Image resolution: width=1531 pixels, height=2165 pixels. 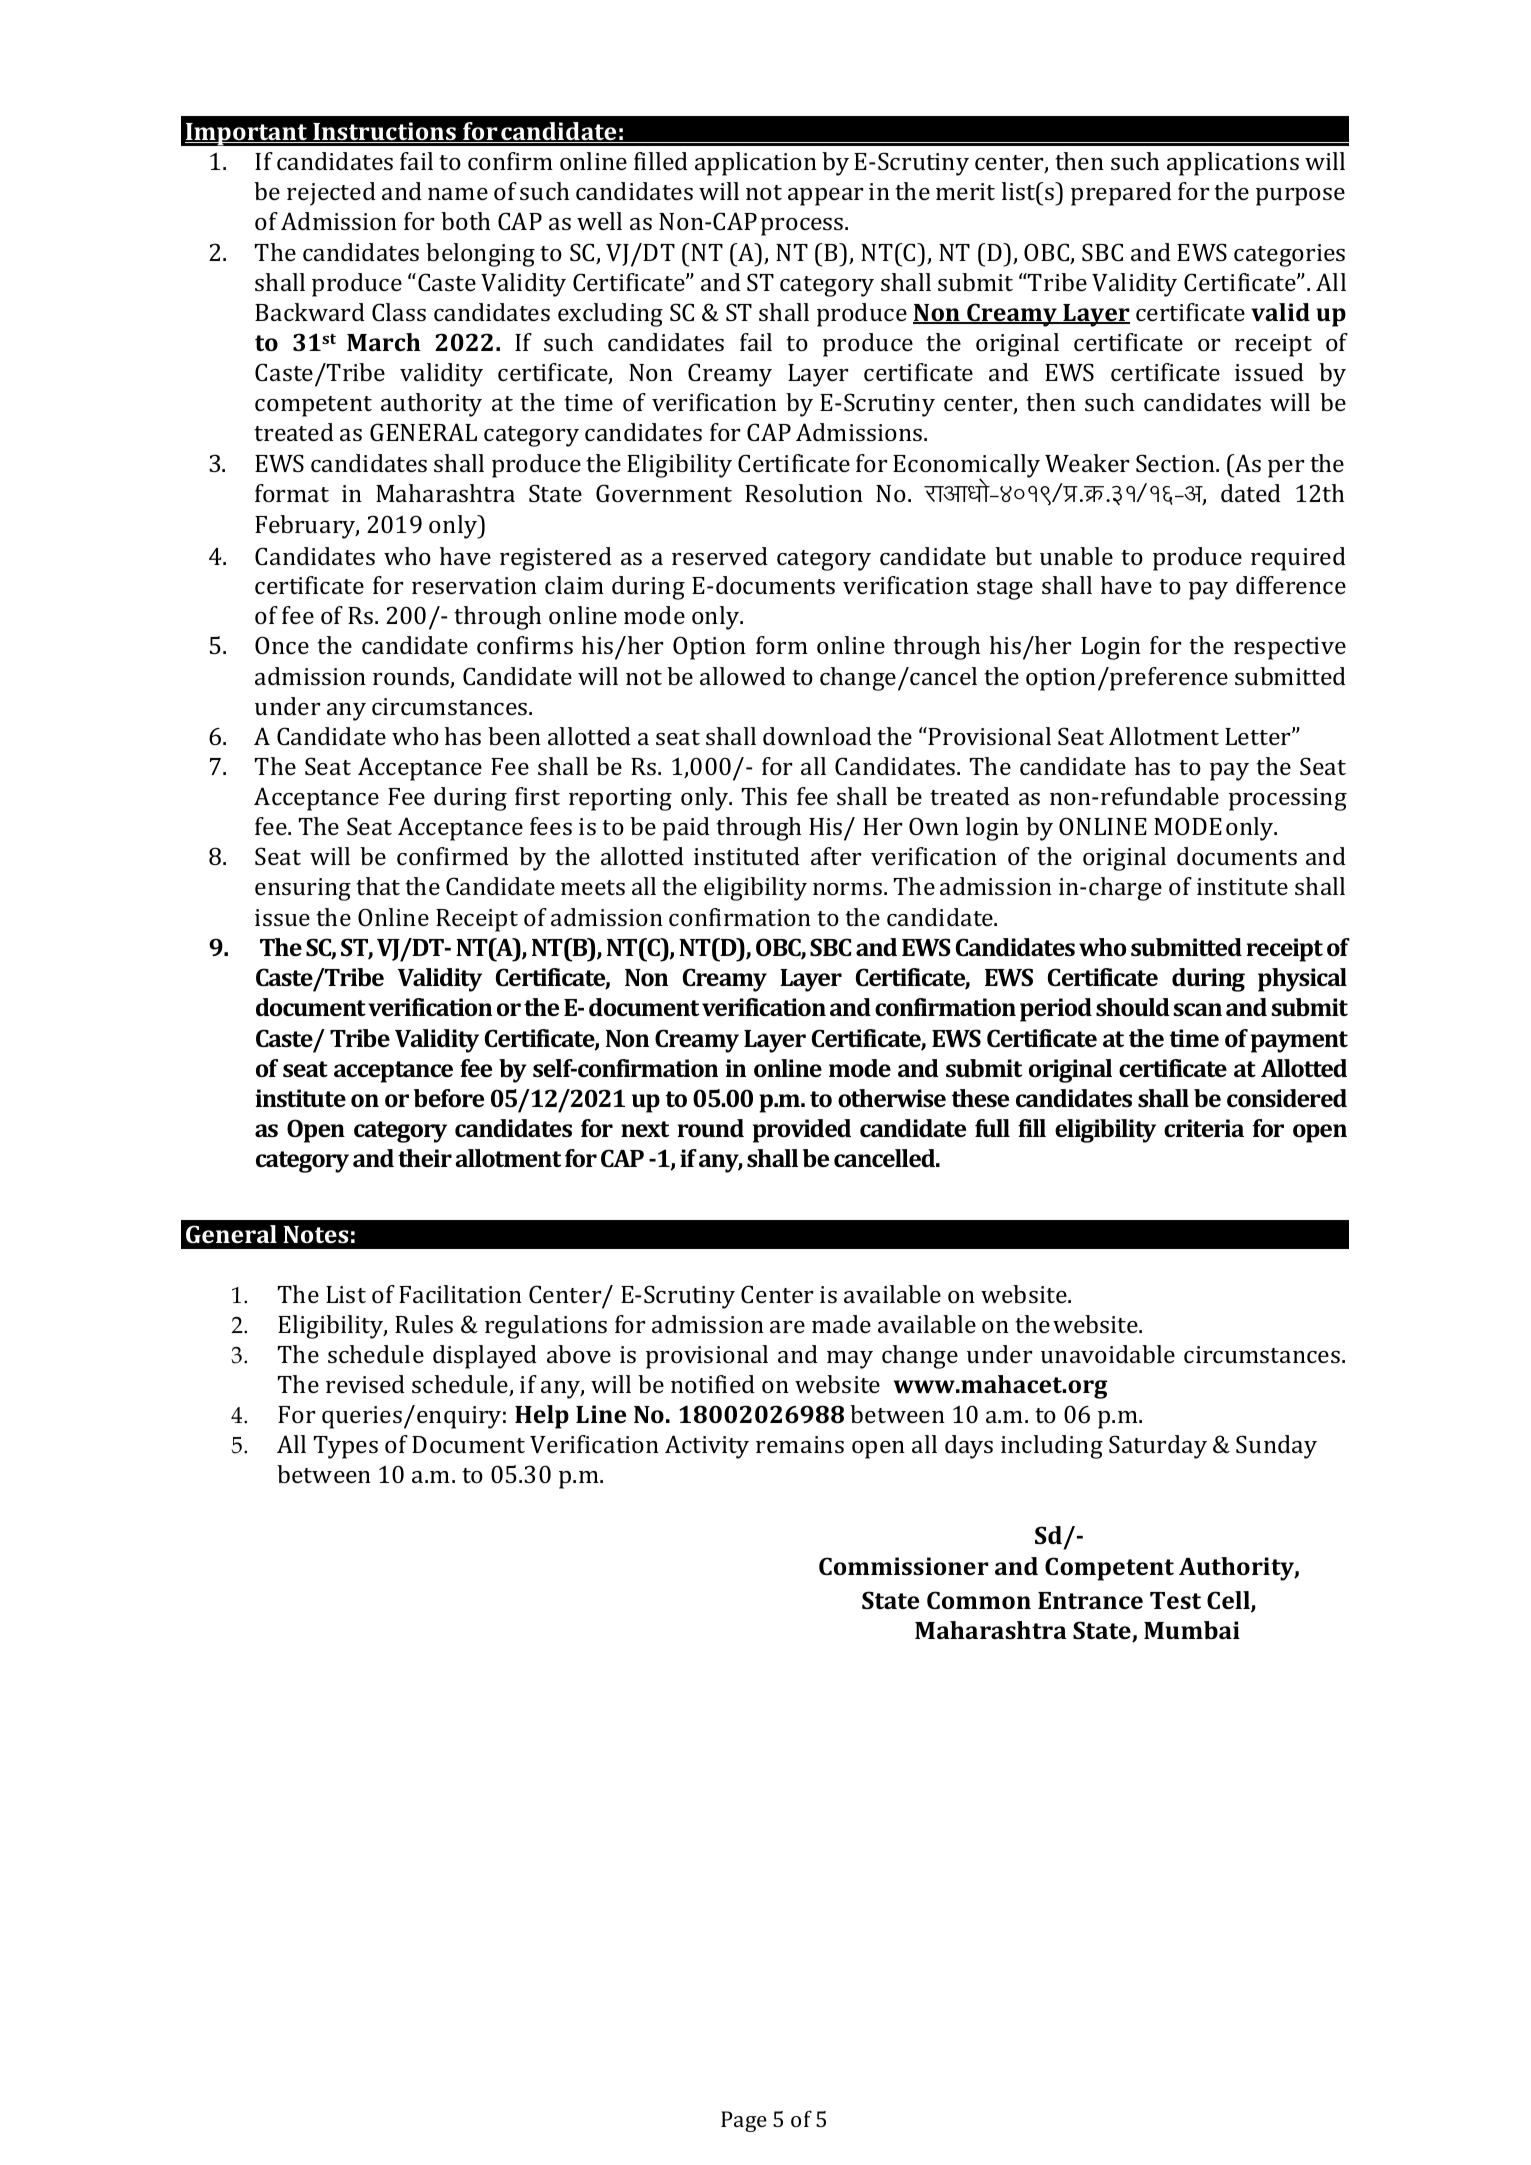 I want to click on remains, so click(x=800, y=1444).
